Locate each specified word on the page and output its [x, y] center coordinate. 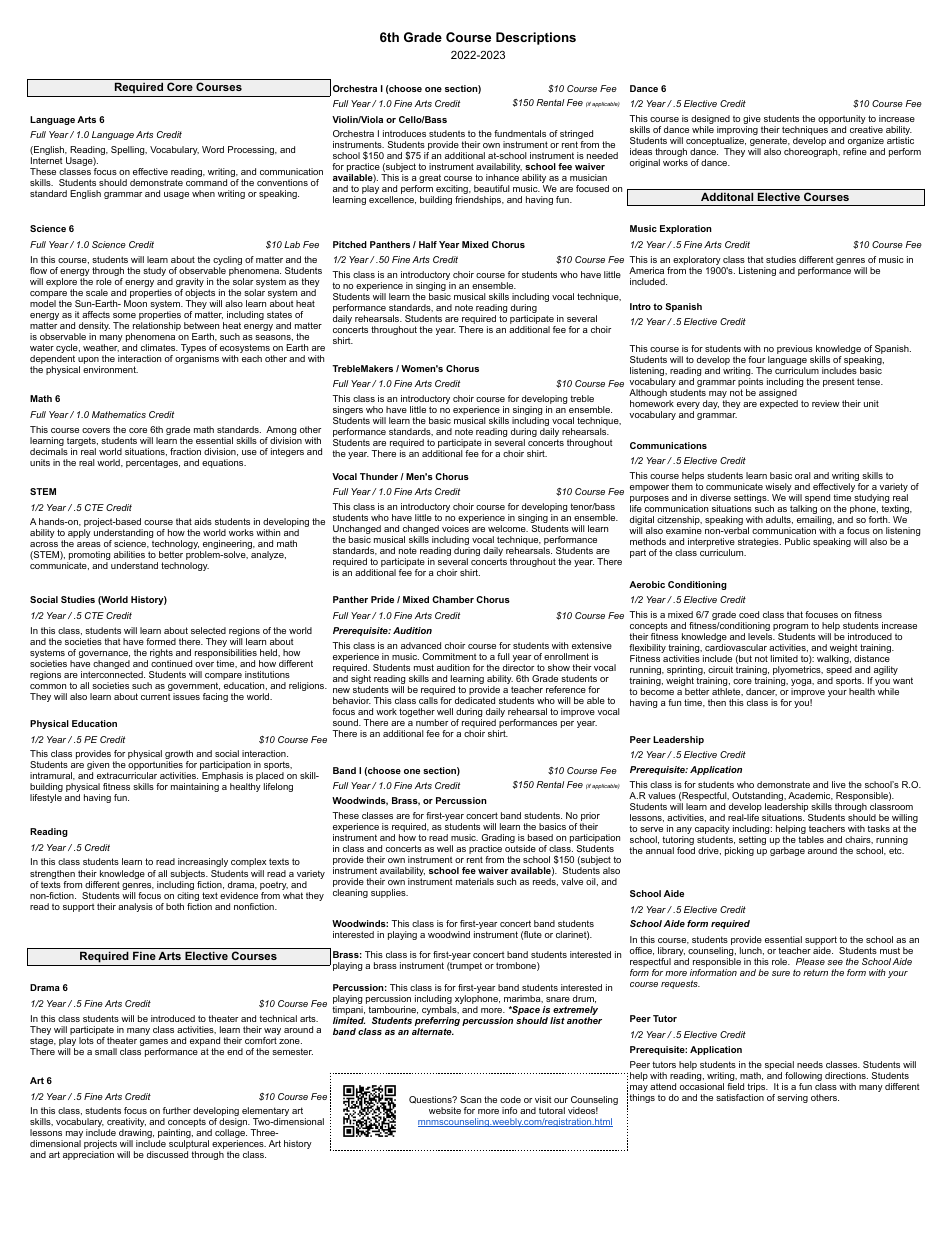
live [839, 784]
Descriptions [536, 38]
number [432, 722]
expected [779, 404]
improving [737, 132]
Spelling [129, 150]
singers [349, 412]
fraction [185, 451]
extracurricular [127, 775]
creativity [126, 1124]
